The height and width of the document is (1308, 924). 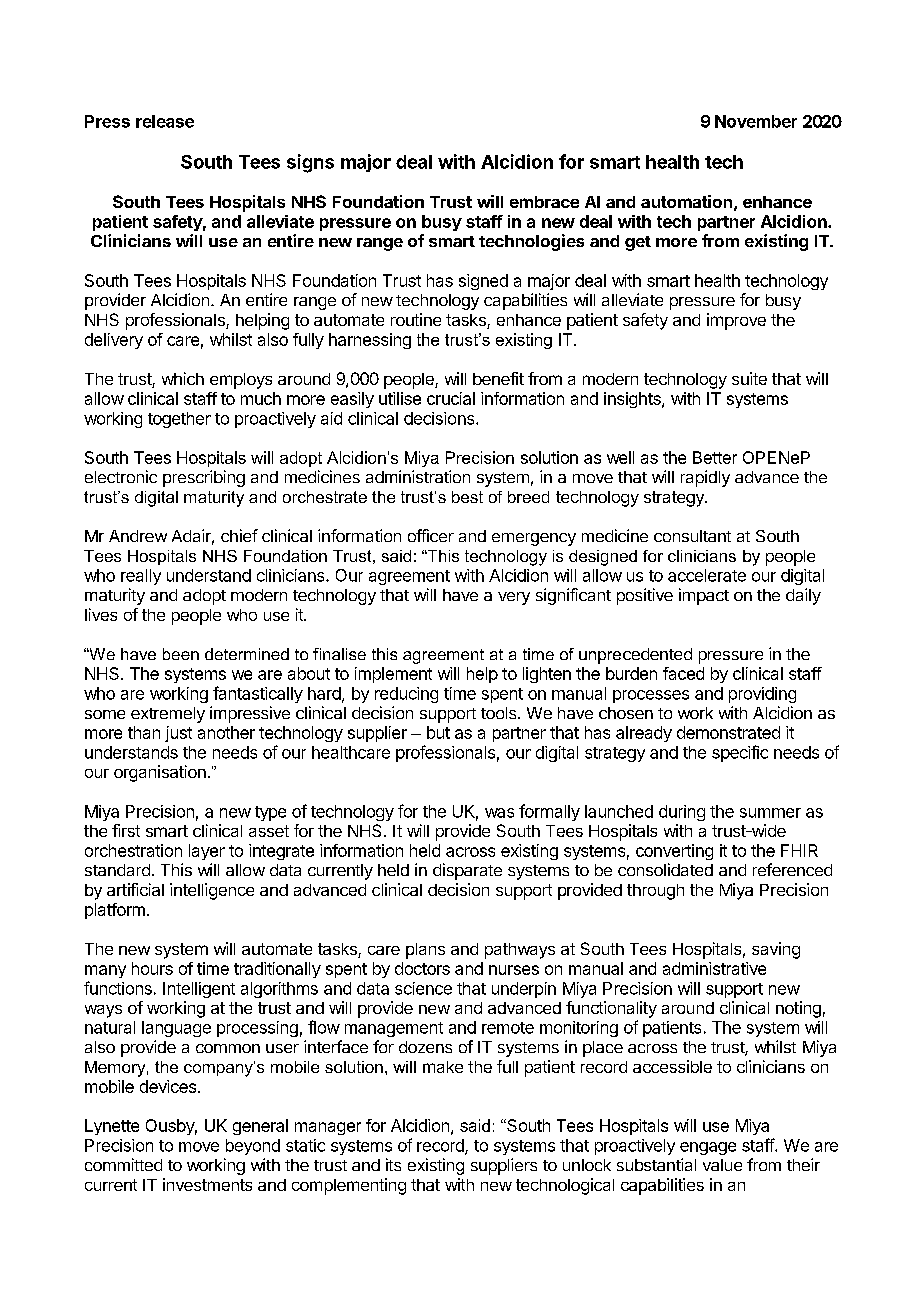 I want to click on officer, so click(x=431, y=535).
